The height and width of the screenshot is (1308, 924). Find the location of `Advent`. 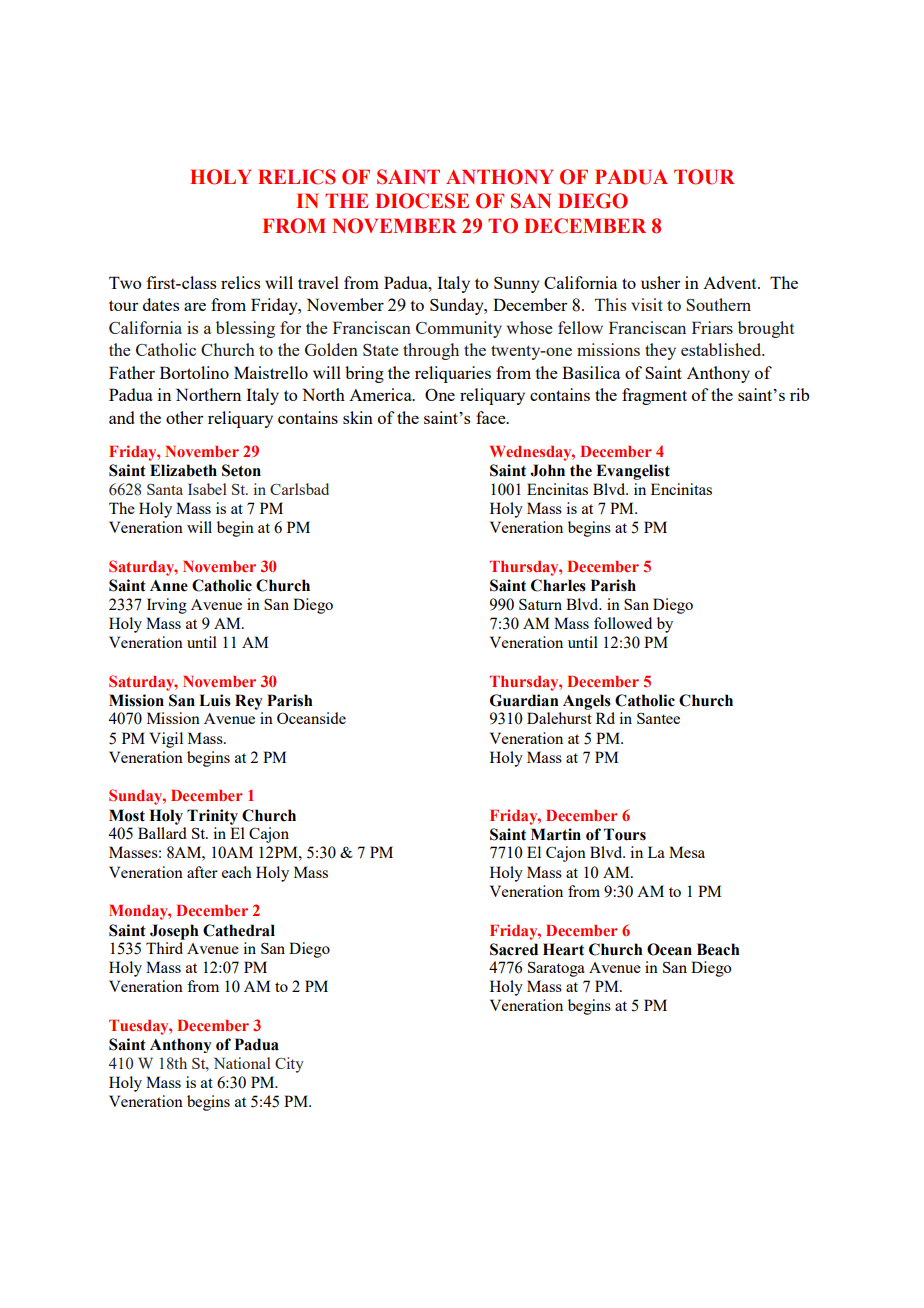

Advent is located at coordinates (731, 282).
